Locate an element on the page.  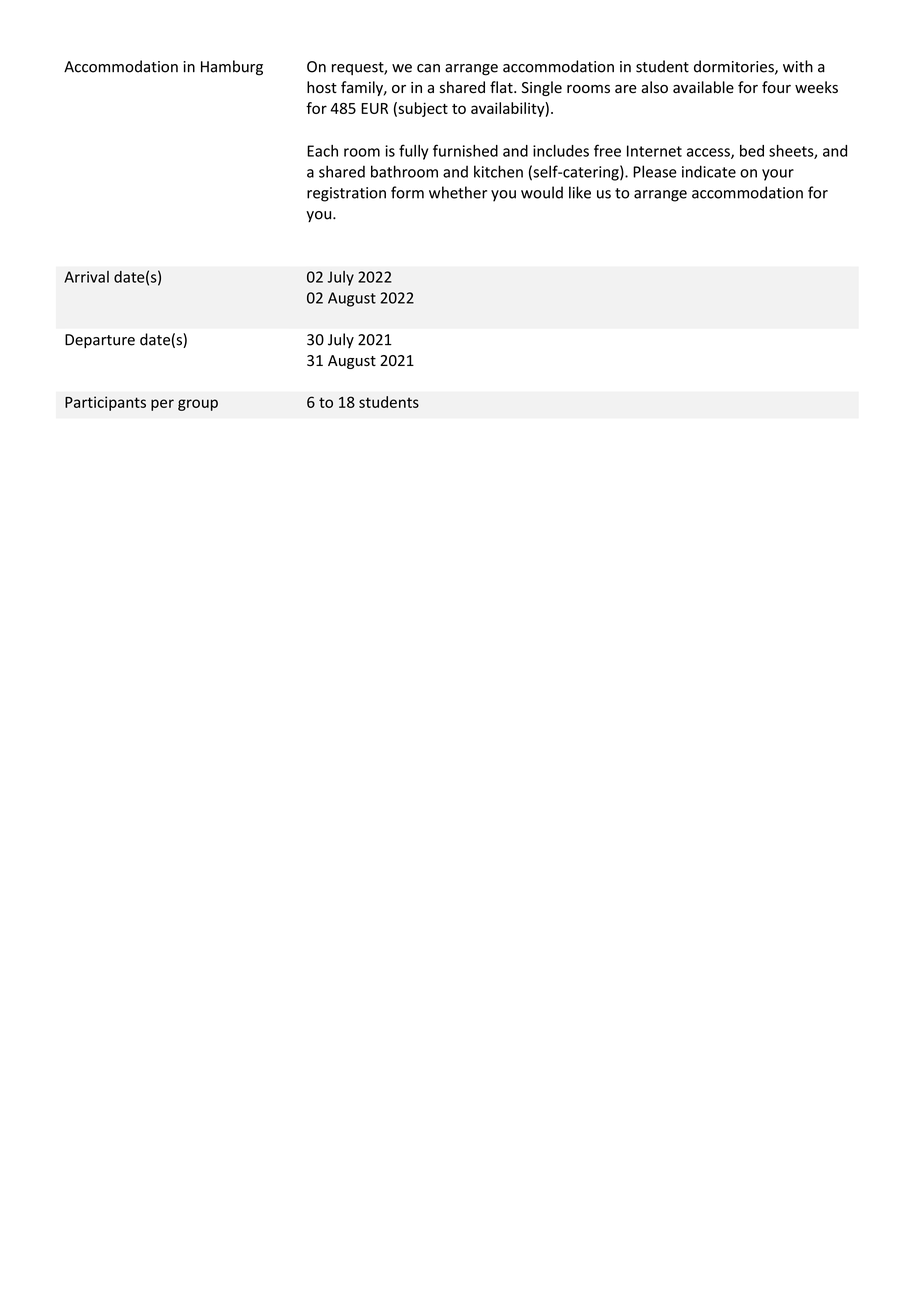
whether is located at coordinates (458, 192).
